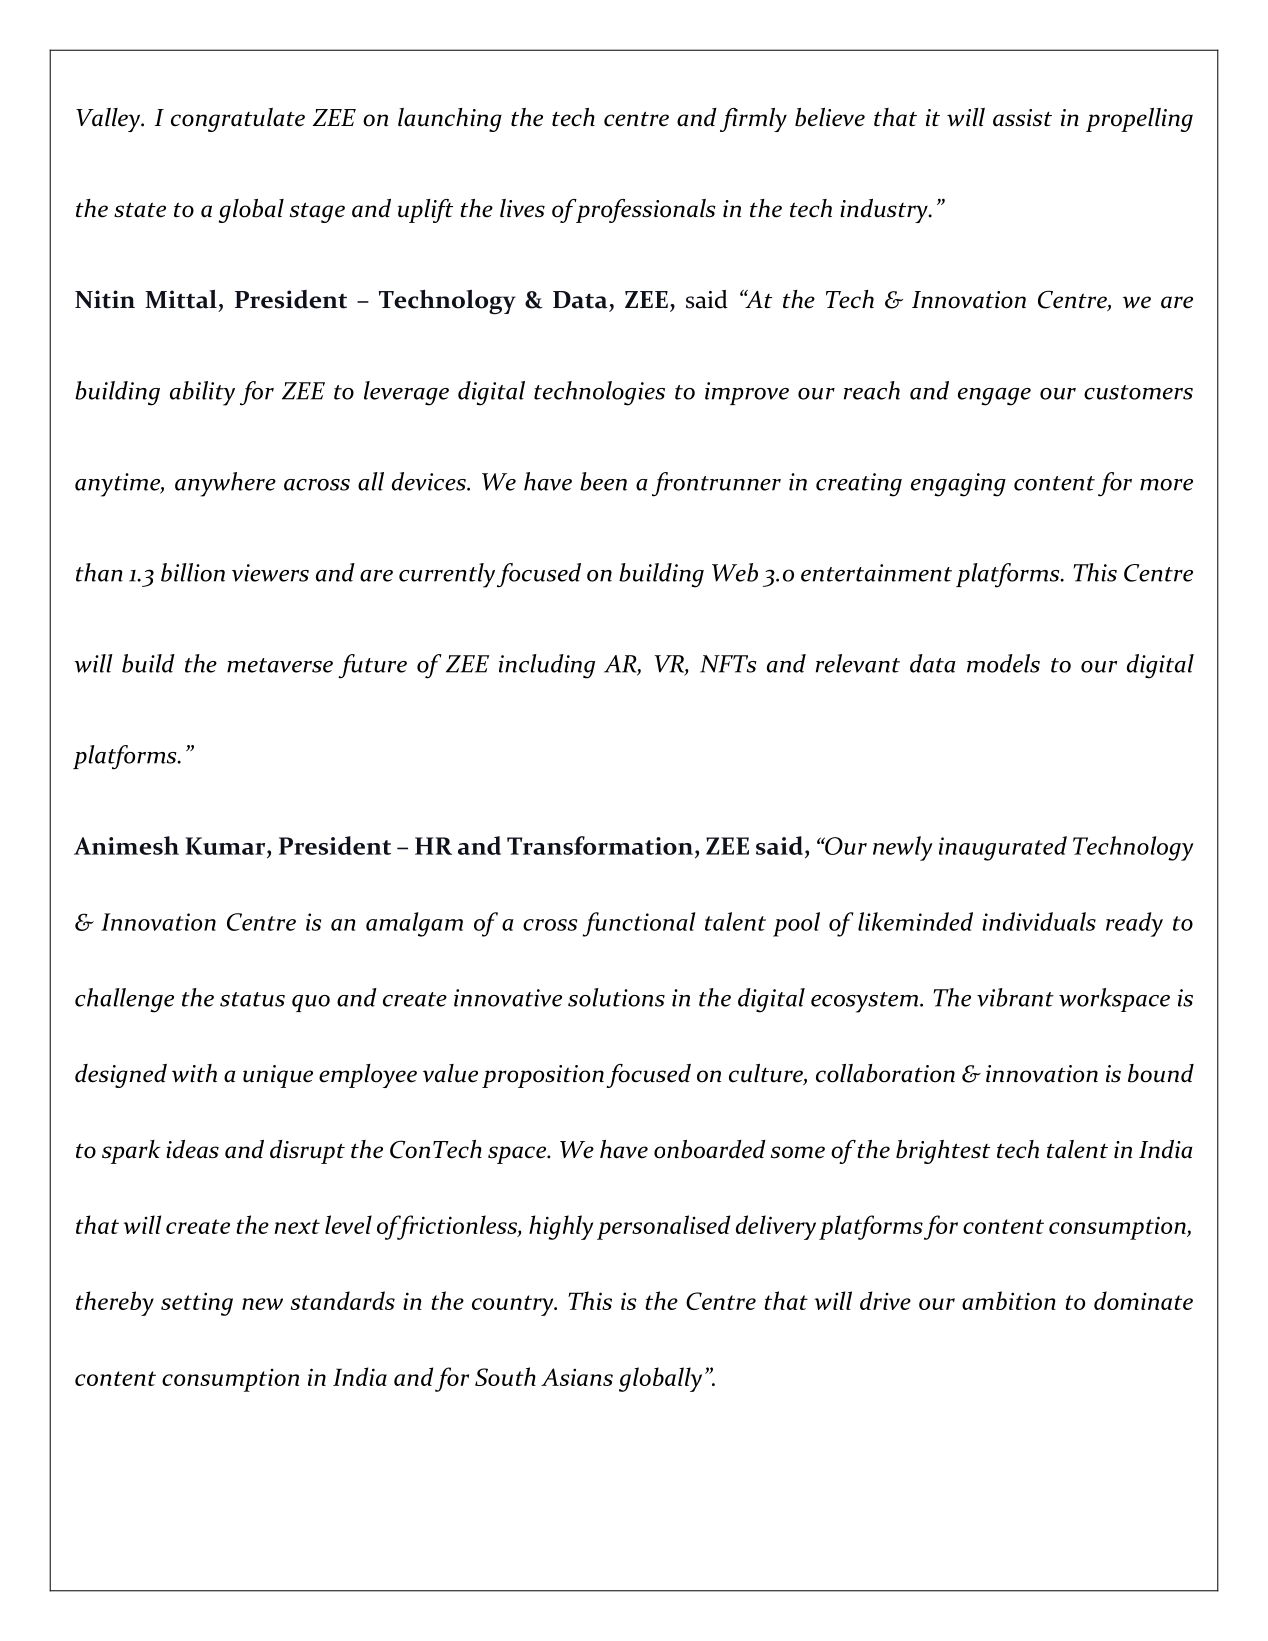 This page has height=1641, width=1268. I want to click on engaging, so click(958, 485).
